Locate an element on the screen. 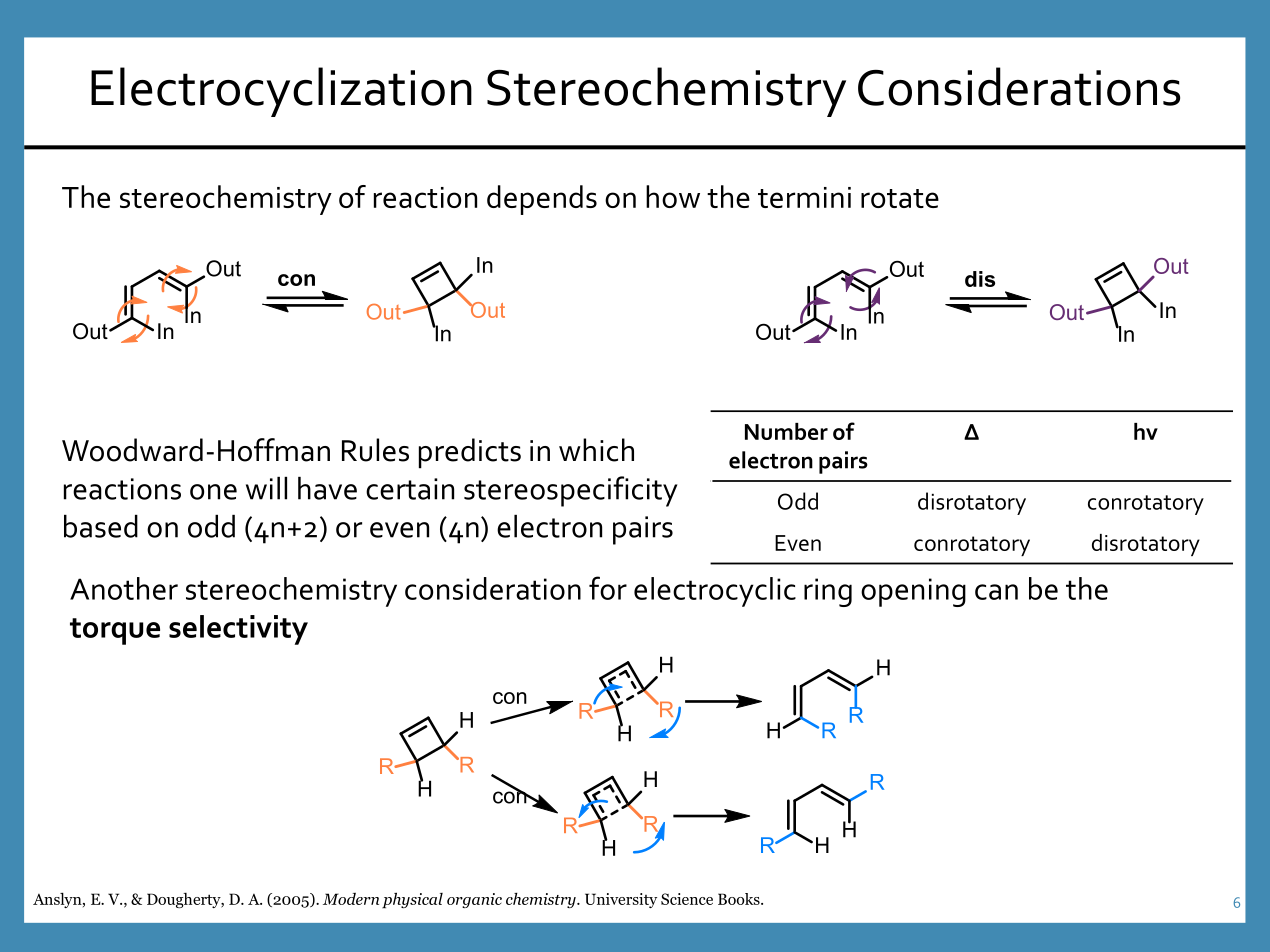 This screenshot has width=1270, height=952. ring is located at coordinates (828, 592).
